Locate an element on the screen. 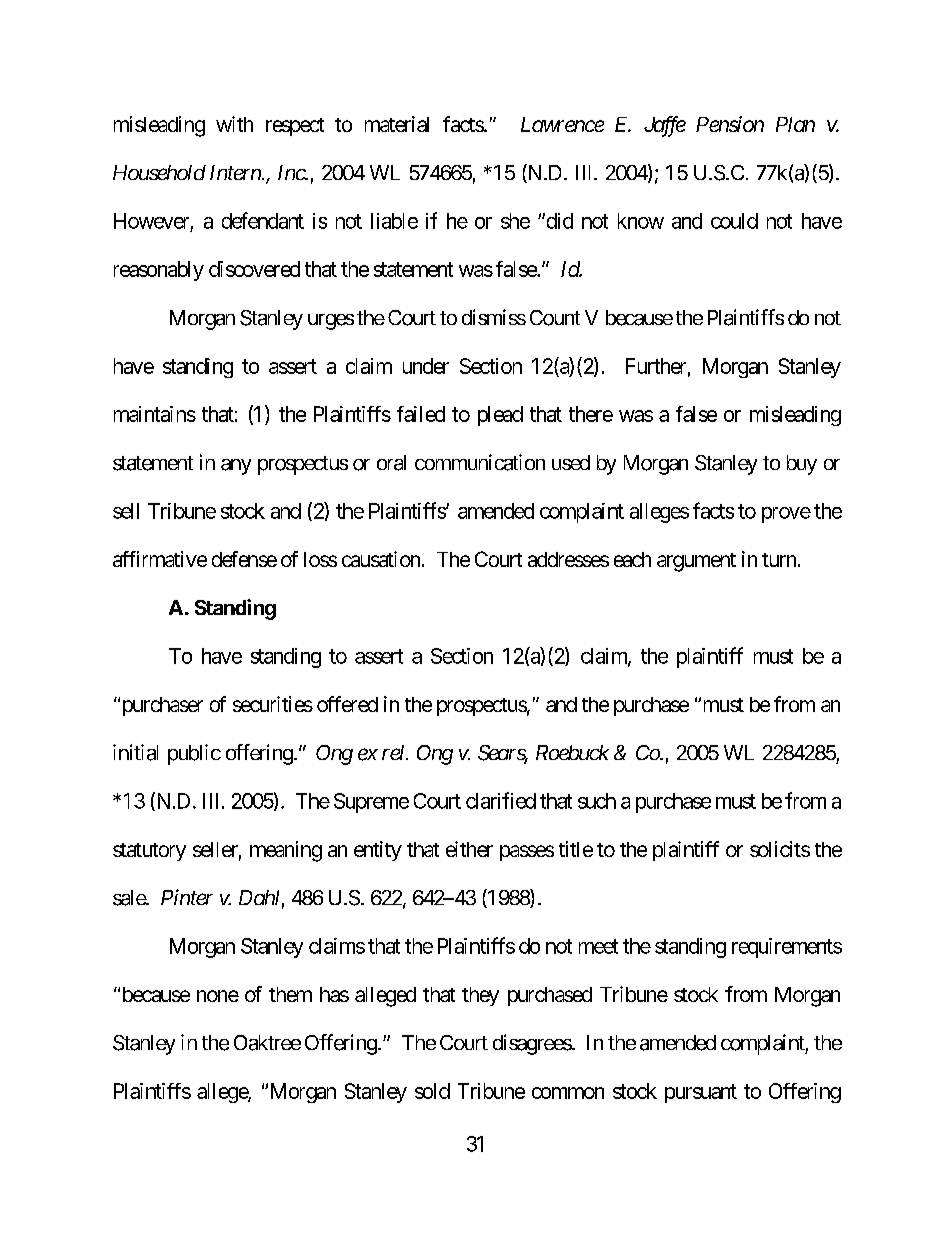 This screenshot has width=952, height=1233. causation is located at coordinates (381, 559).
